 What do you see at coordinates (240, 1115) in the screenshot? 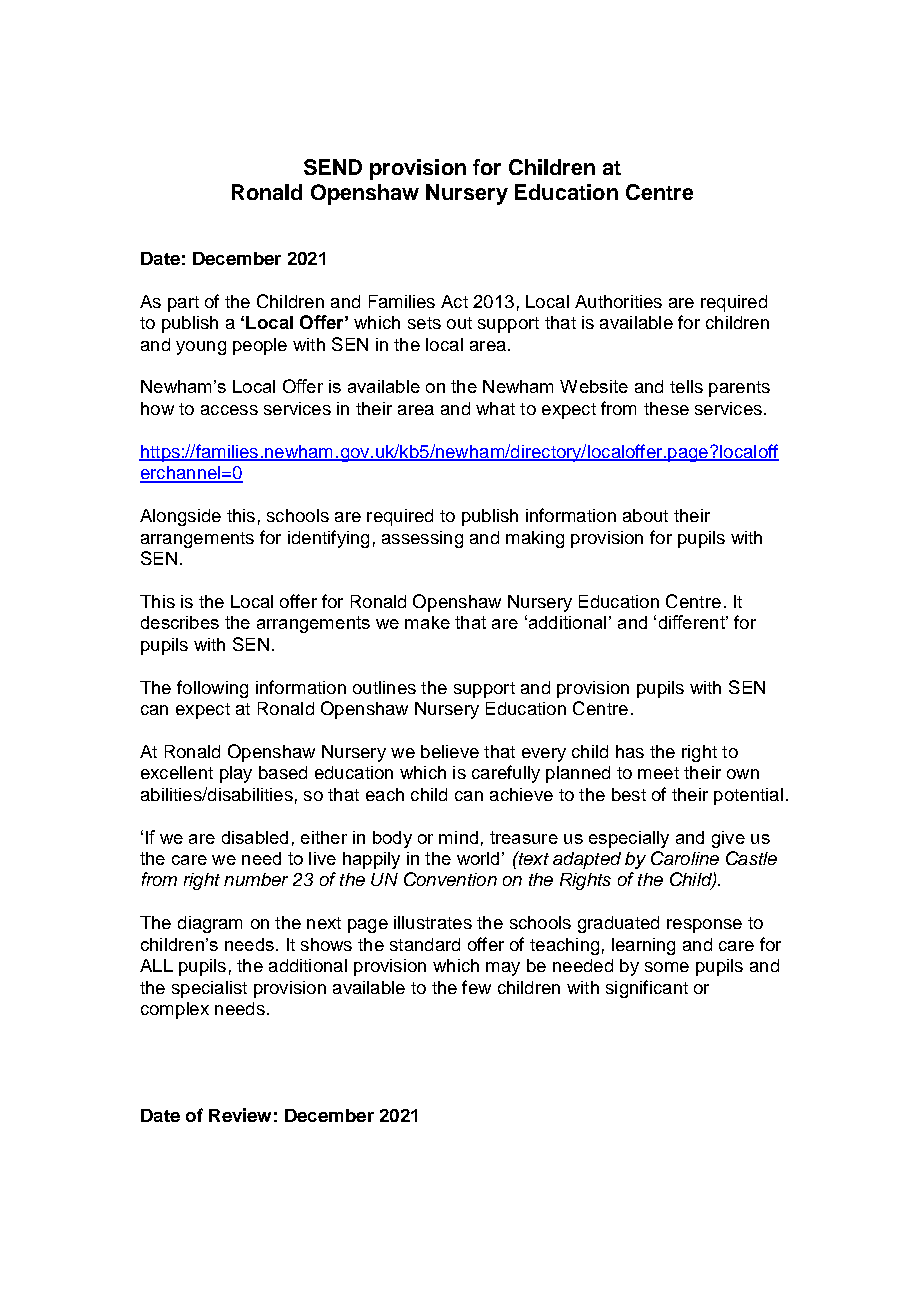
I see `Review` at bounding box center [240, 1115].
